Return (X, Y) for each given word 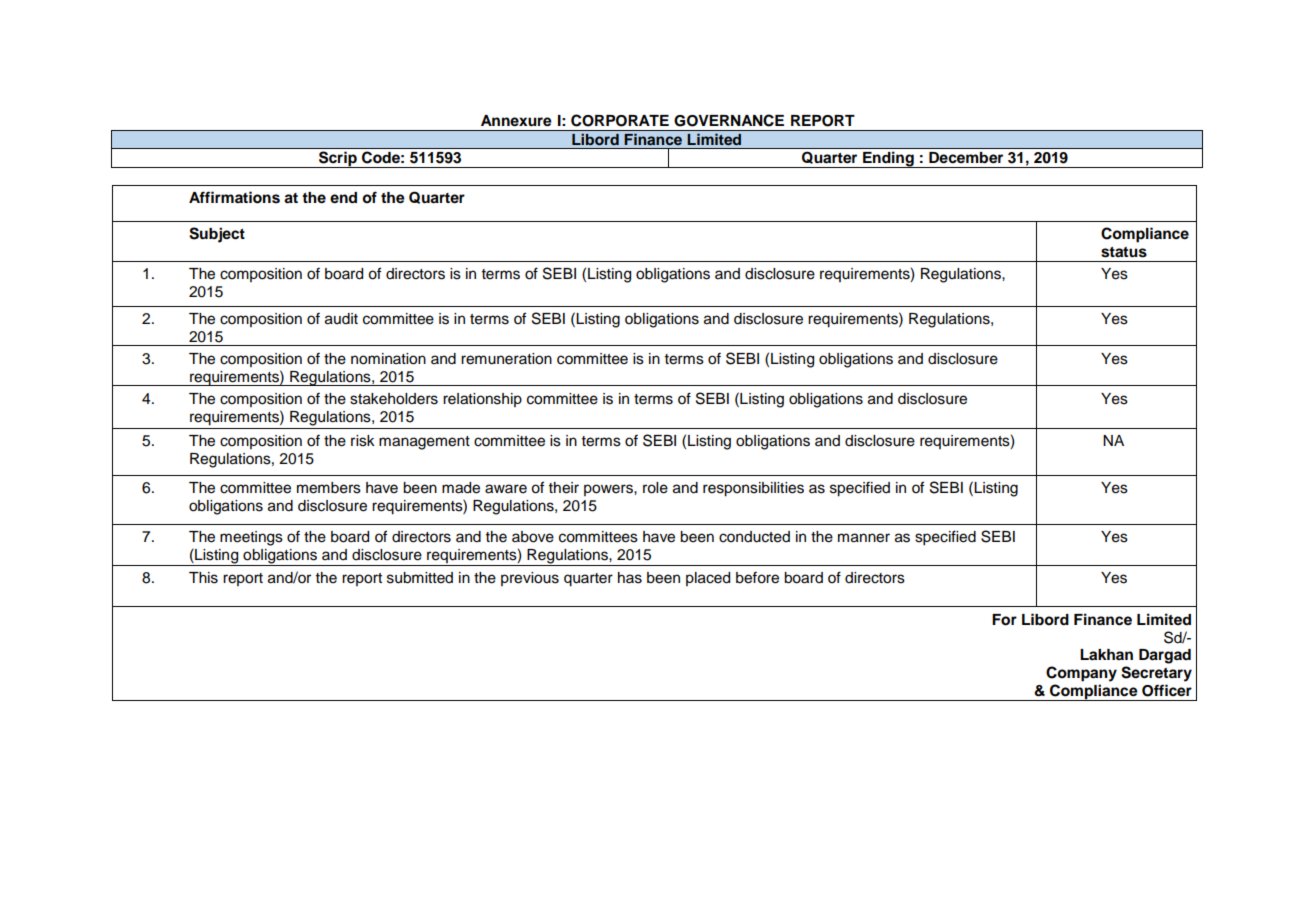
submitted (420, 578)
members (329, 488)
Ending (888, 159)
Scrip (338, 159)
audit (341, 319)
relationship (482, 400)
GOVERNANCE (729, 120)
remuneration (506, 359)
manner (864, 538)
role (655, 488)
